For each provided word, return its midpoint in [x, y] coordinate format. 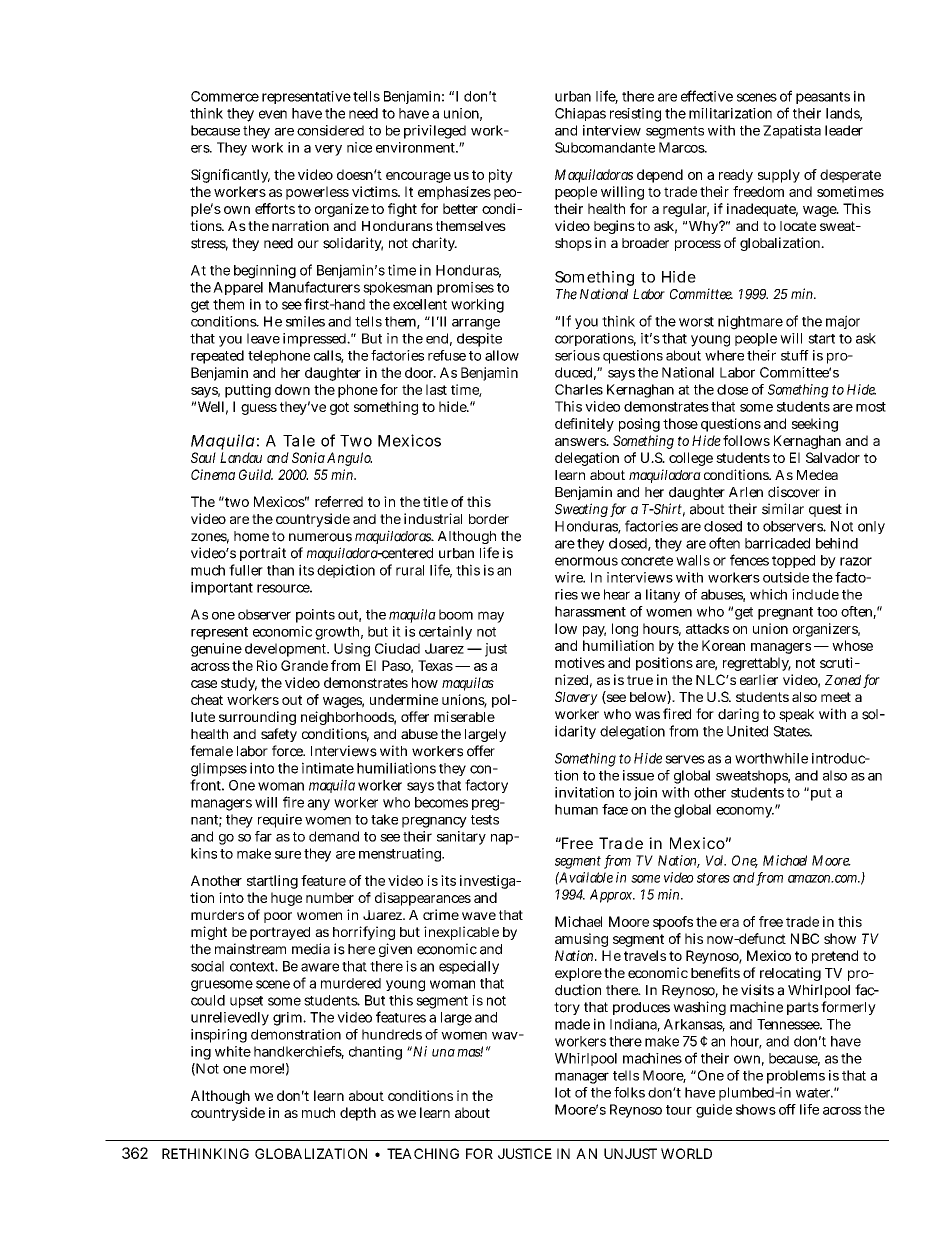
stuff [795, 355]
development [287, 650]
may [491, 617]
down [292, 389]
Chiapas [580, 114]
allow [502, 355]
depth [358, 1114]
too [827, 612]
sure [288, 855]
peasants [823, 98]
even [273, 114]
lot [563, 1092]
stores [713, 878]
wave [479, 916]
